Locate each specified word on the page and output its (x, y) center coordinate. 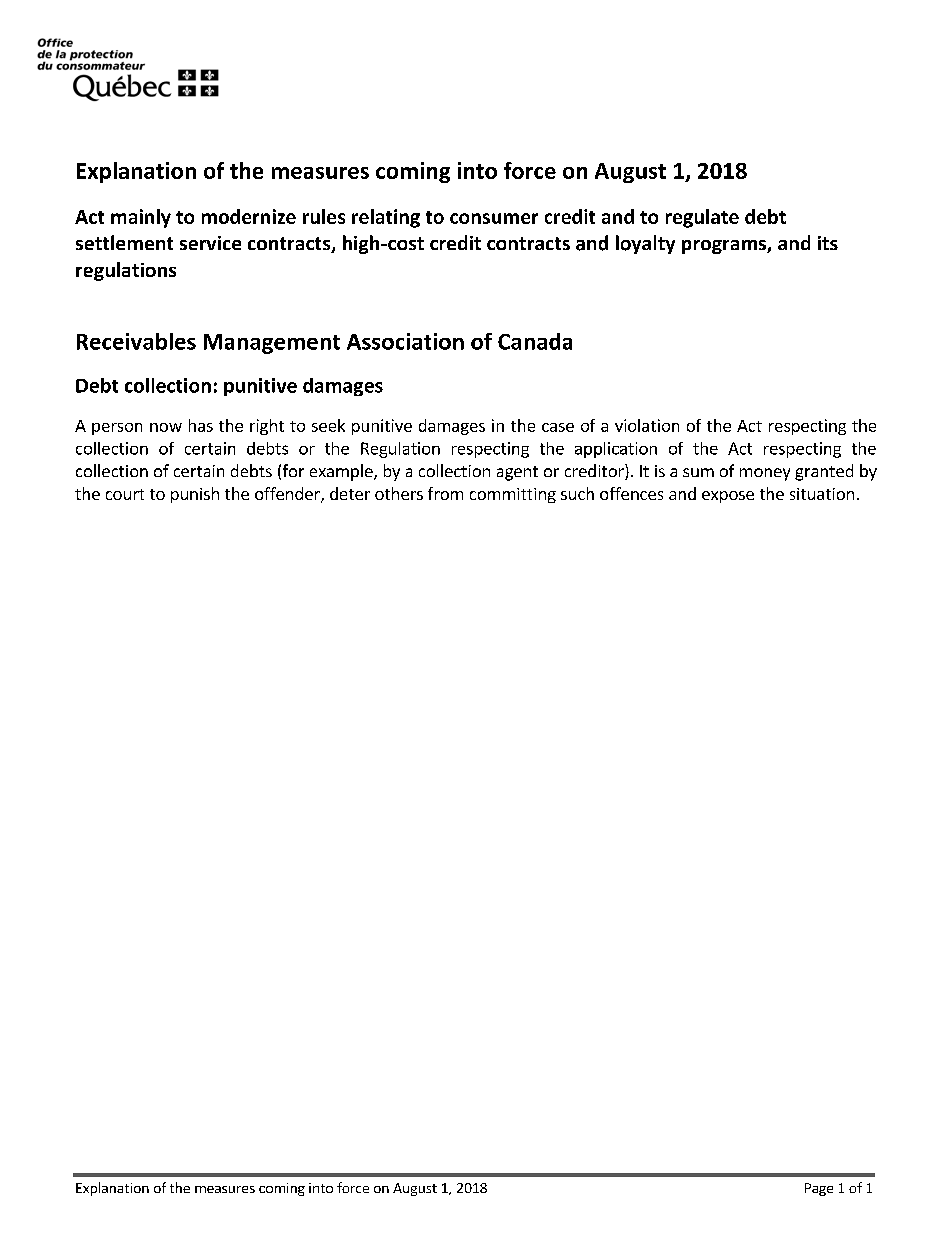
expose (728, 497)
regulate (702, 218)
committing (513, 495)
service (210, 243)
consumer (494, 218)
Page (819, 1189)
